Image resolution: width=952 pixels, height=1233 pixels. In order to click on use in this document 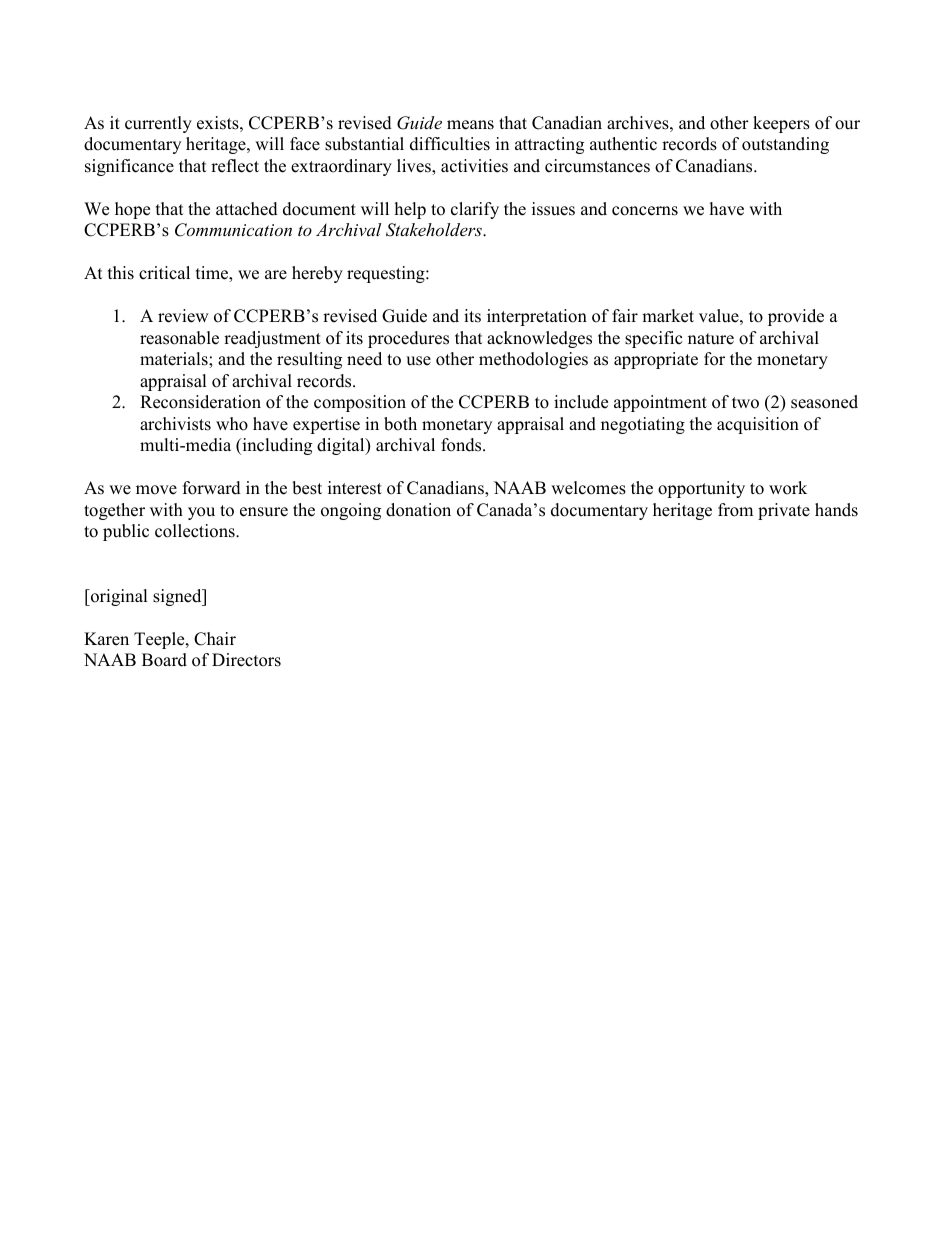, I will do `click(418, 361)`.
